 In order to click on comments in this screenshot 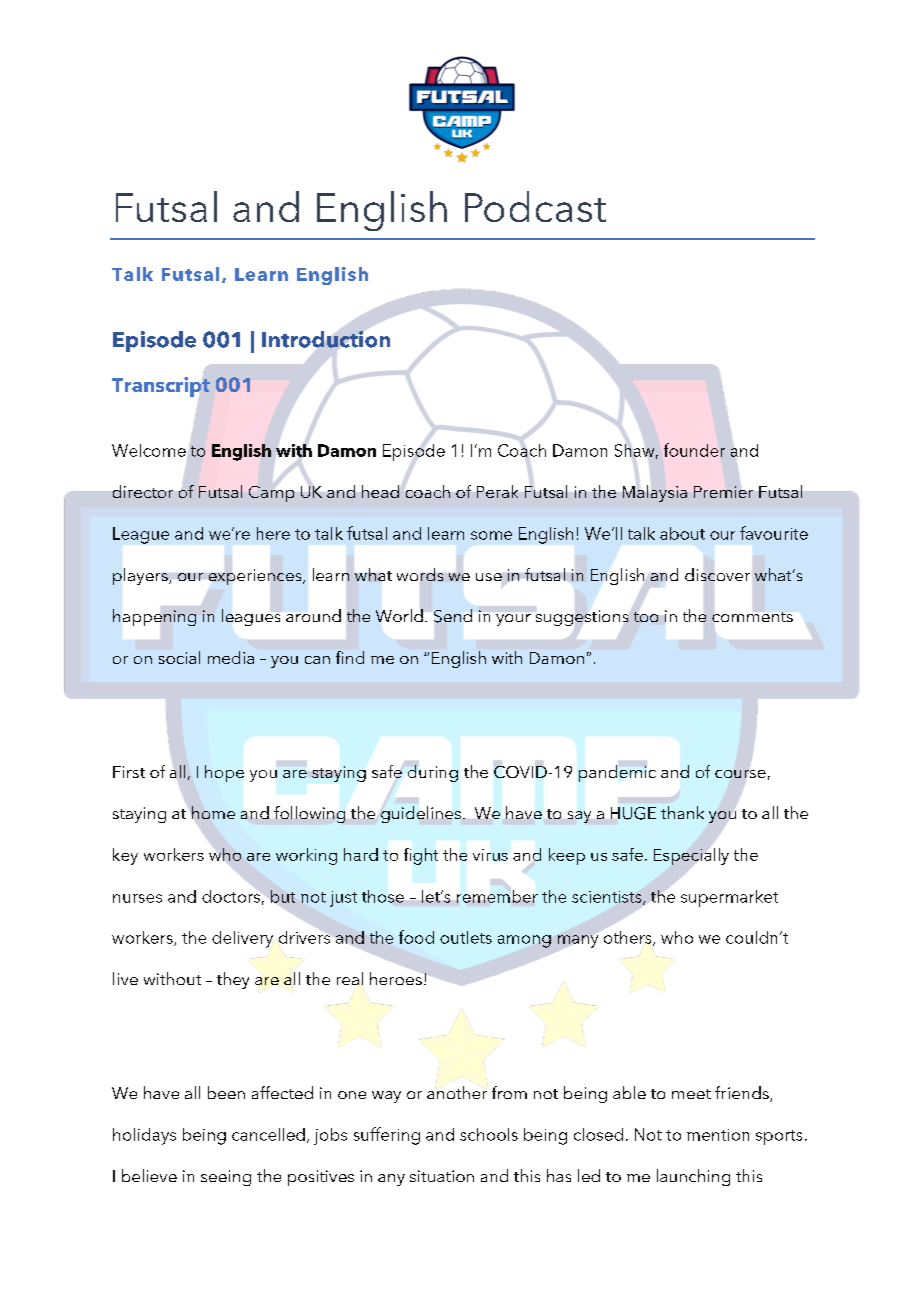, I will do `click(752, 617)`.
